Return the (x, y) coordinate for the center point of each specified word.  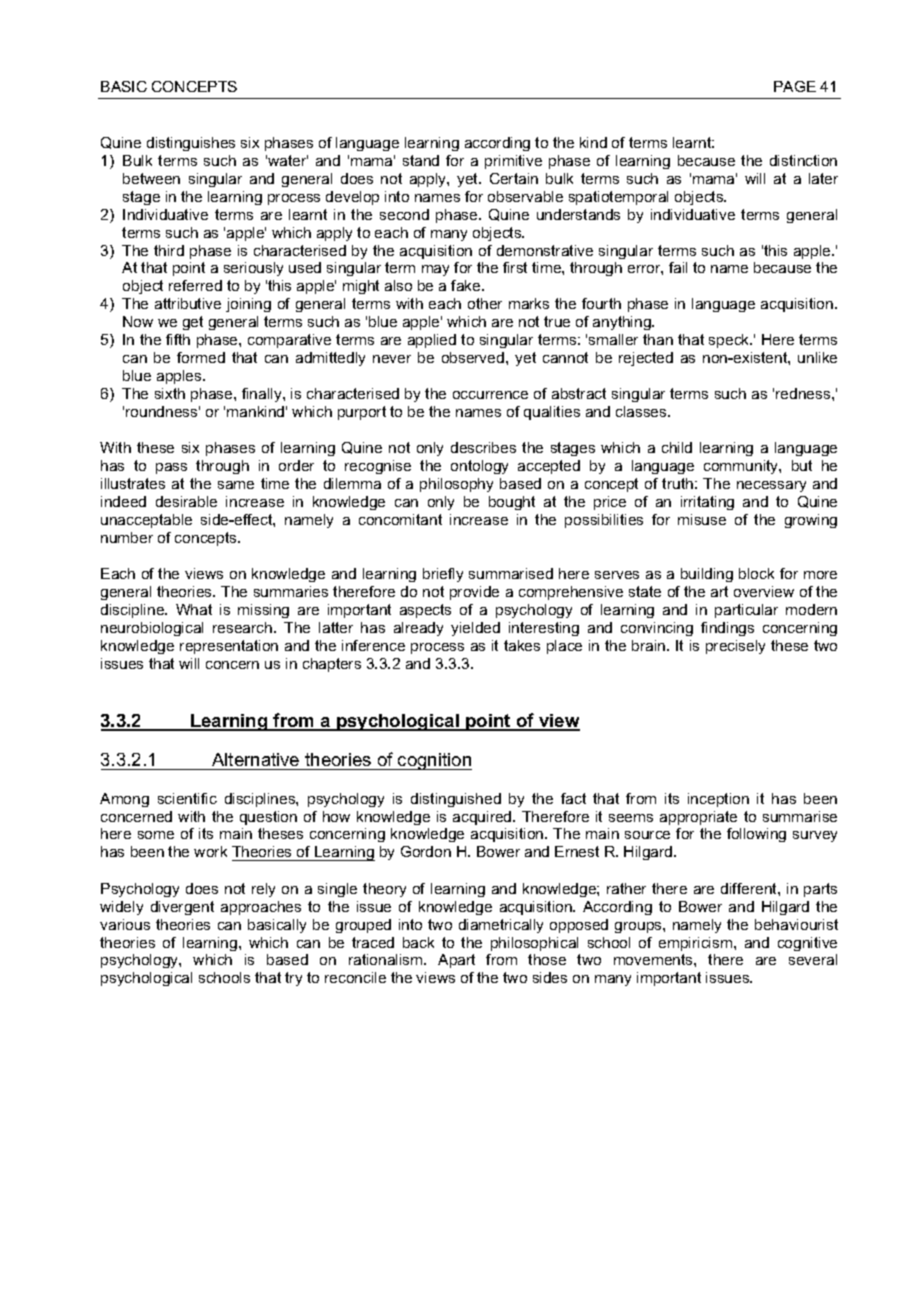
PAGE (795, 86)
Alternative (256, 761)
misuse (702, 519)
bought (512, 503)
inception (718, 800)
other (485, 303)
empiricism (697, 944)
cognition (434, 761)
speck (730, 341)
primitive (513, 162)
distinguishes (191, 144)
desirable (186, 501)
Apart (456, 961)
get (193, 323)
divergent (182, 908)
